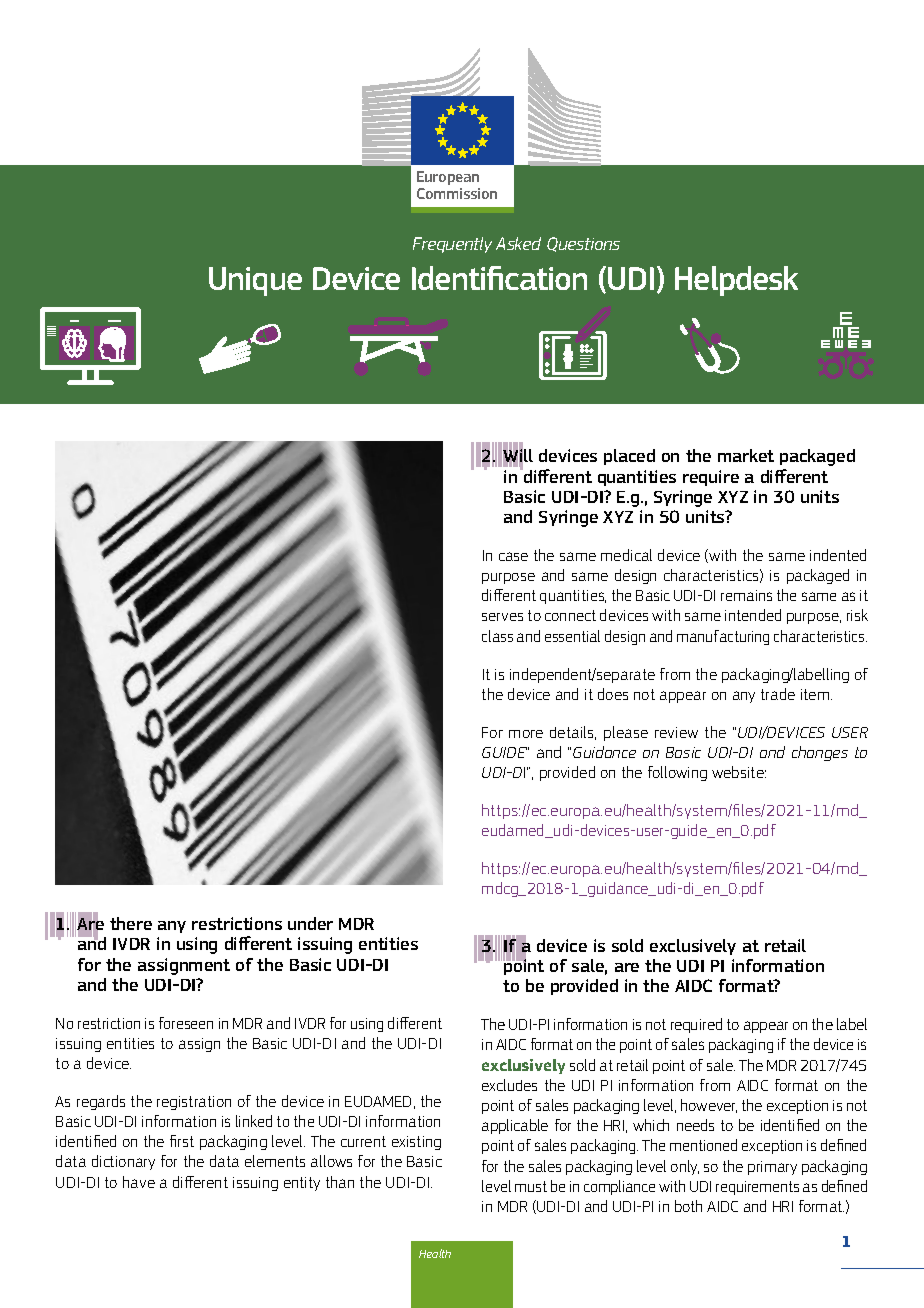  What do you see at coordinates (255, 281) in the screenshot?
I see `Unique` at bounding box center [255, 281].
